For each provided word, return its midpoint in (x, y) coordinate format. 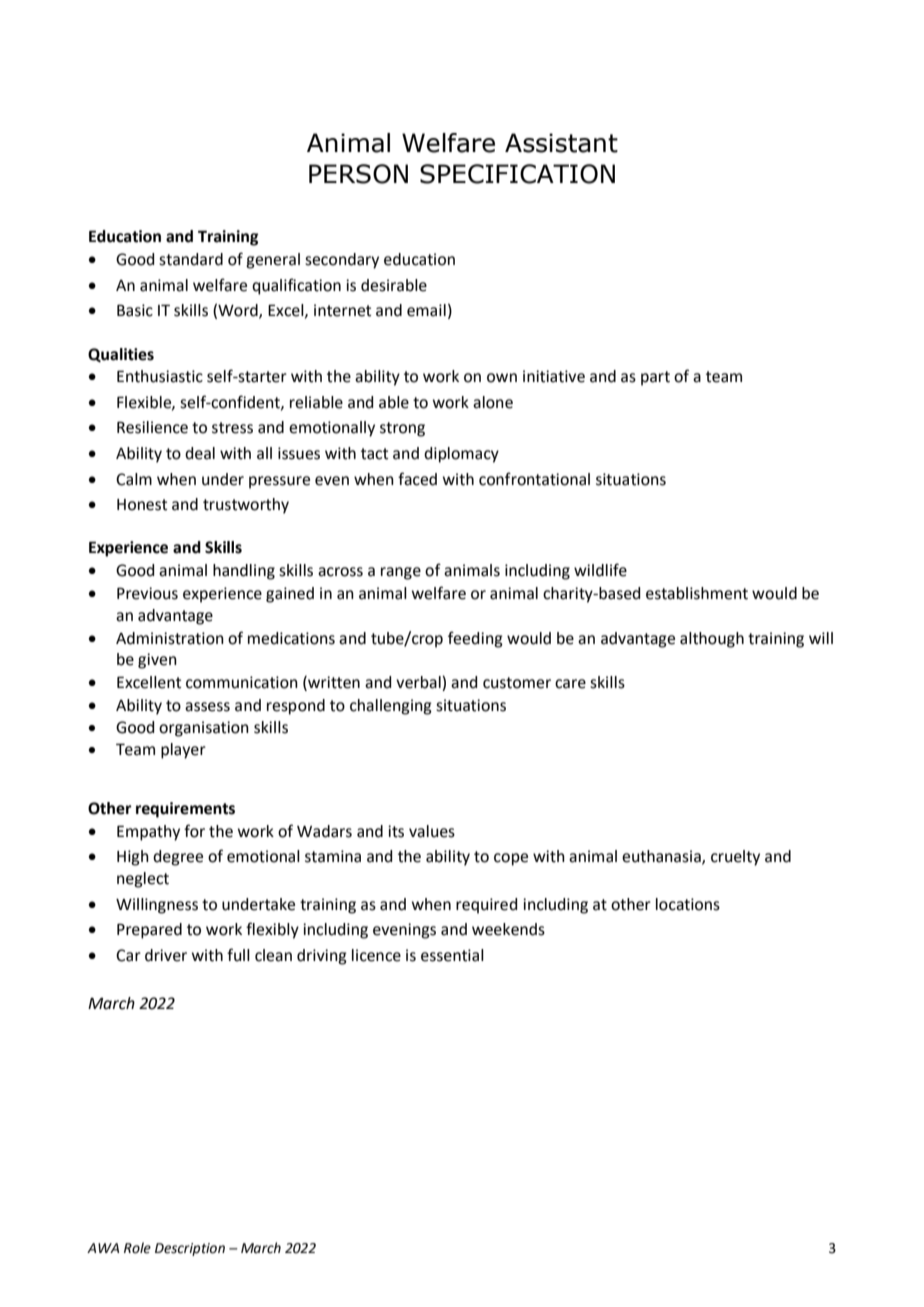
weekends (508, 929)
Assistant (561, 143)
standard (191, 259)
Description (190, 1249)
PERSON (358, 174)
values (432, 831)
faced (417, 479)
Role (137, 1248)
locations (688, 904)
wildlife (600, 570)
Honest (142, 505)
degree (178, 858)
